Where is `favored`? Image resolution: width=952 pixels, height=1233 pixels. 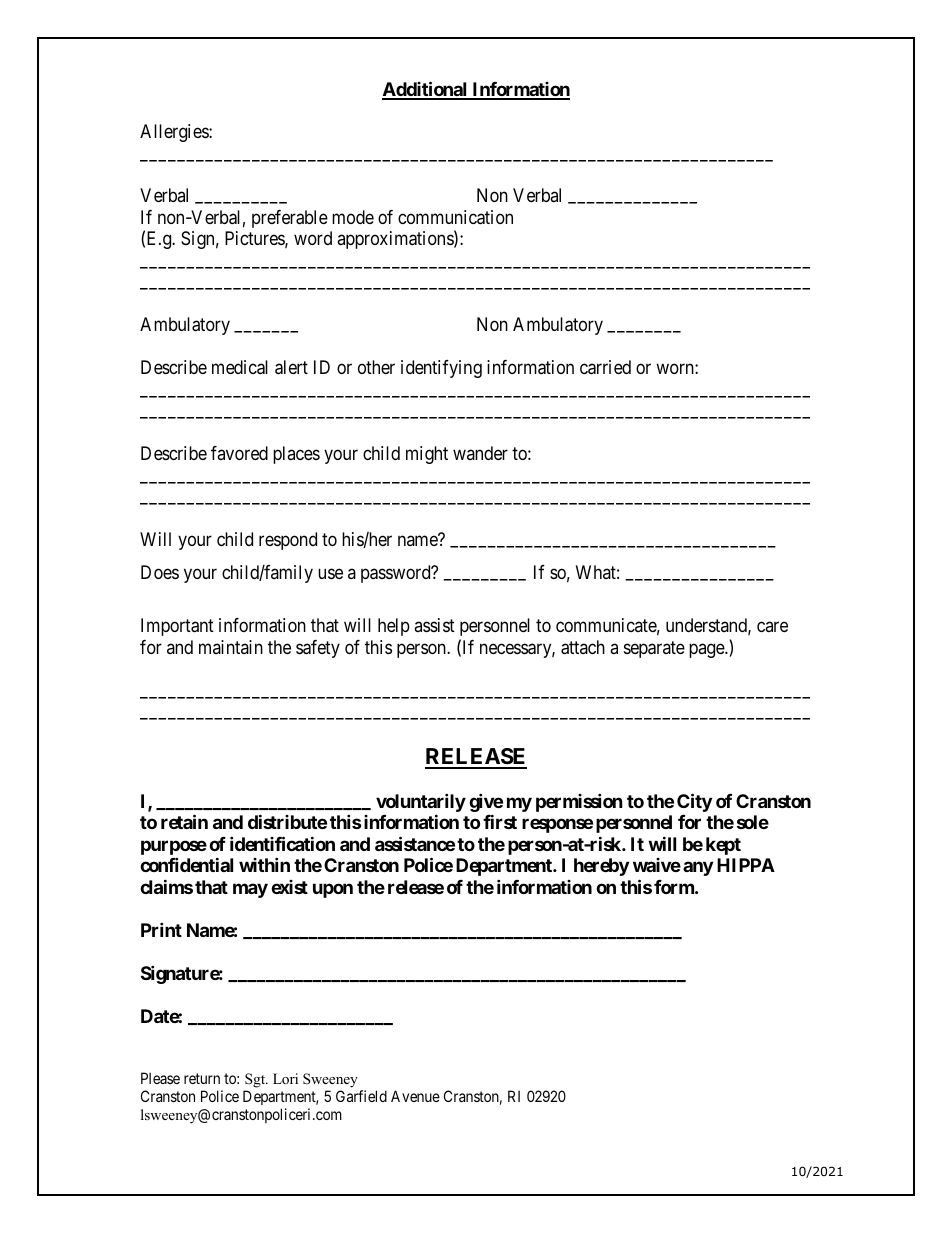
favored is located at coordinates (239, 453).
